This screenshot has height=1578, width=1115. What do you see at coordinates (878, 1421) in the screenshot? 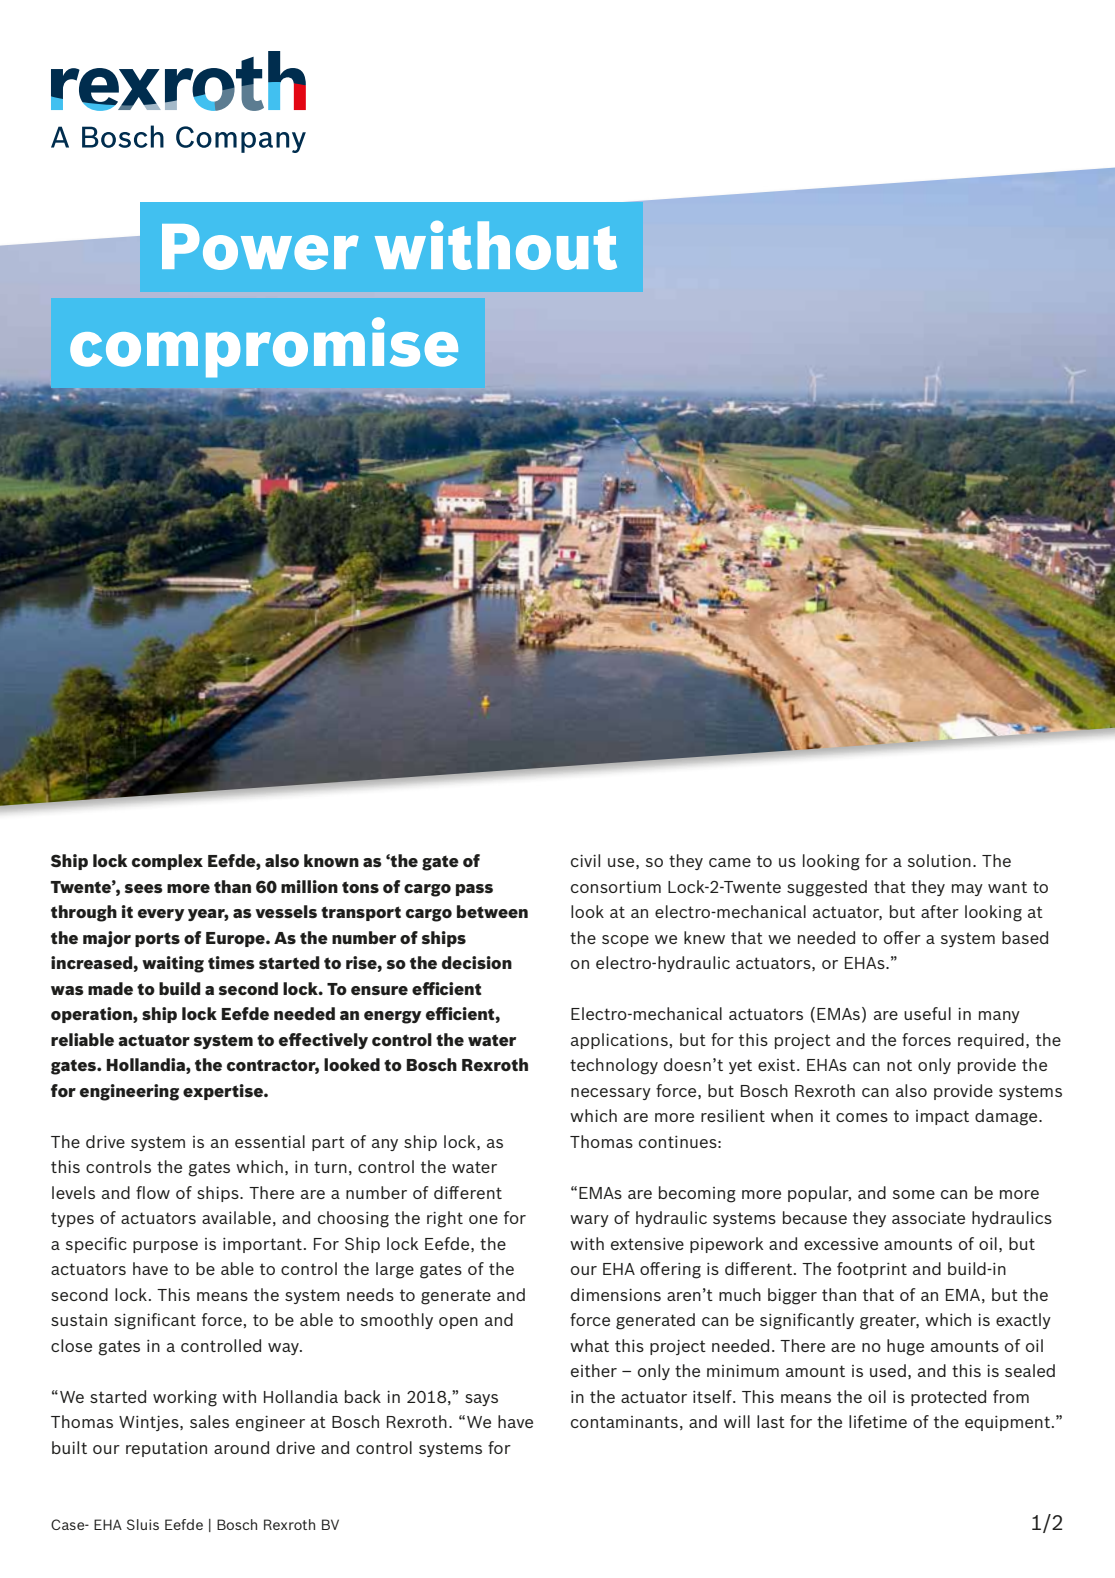
I see `lifetime` at bounding box center [878, 1421].
